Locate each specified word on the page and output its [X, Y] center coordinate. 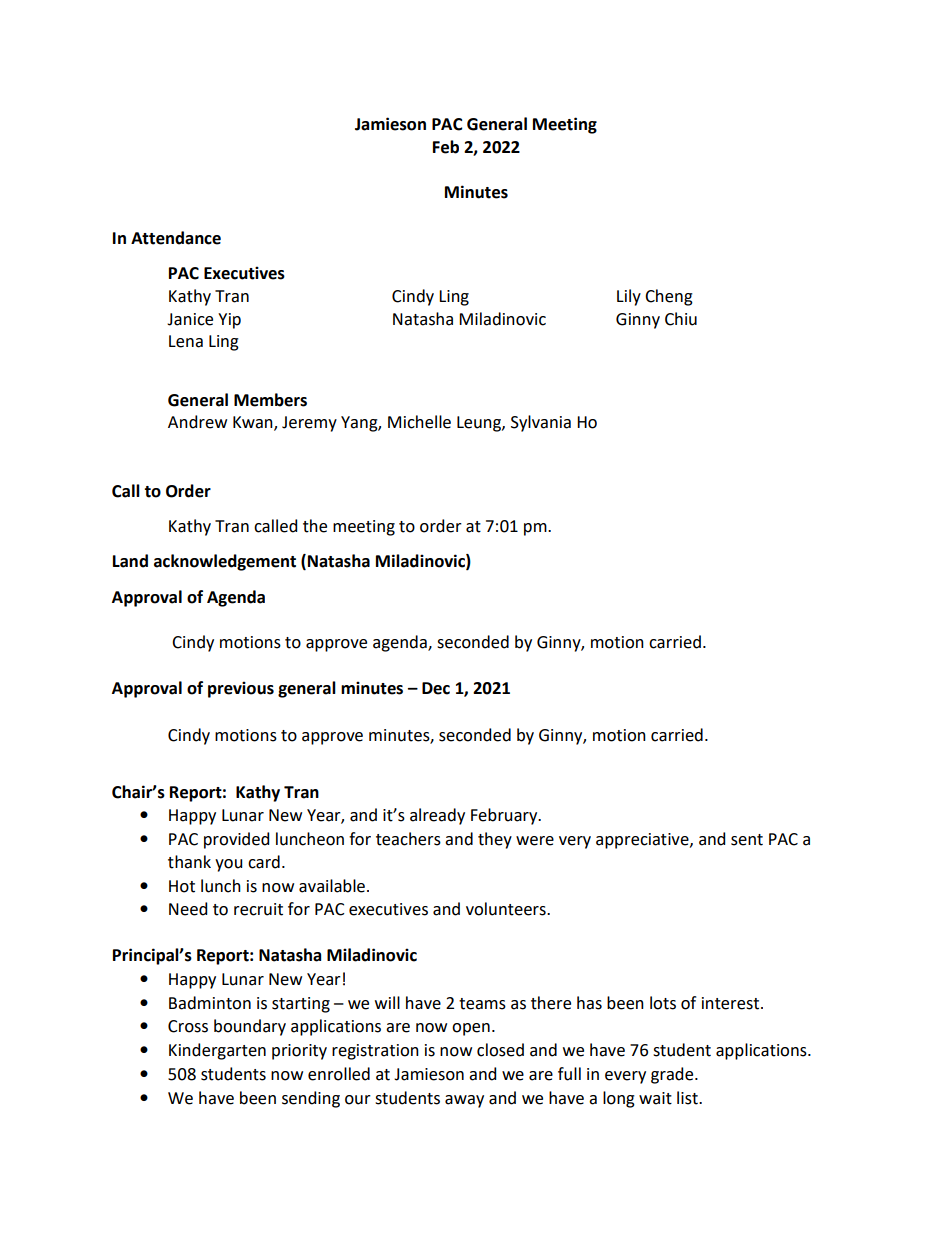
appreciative [643, 841]
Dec [436, 688]
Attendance [176, 238]
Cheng [669, 297]
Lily [629, 297]
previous [241, 689]
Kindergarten [217, 1051]
